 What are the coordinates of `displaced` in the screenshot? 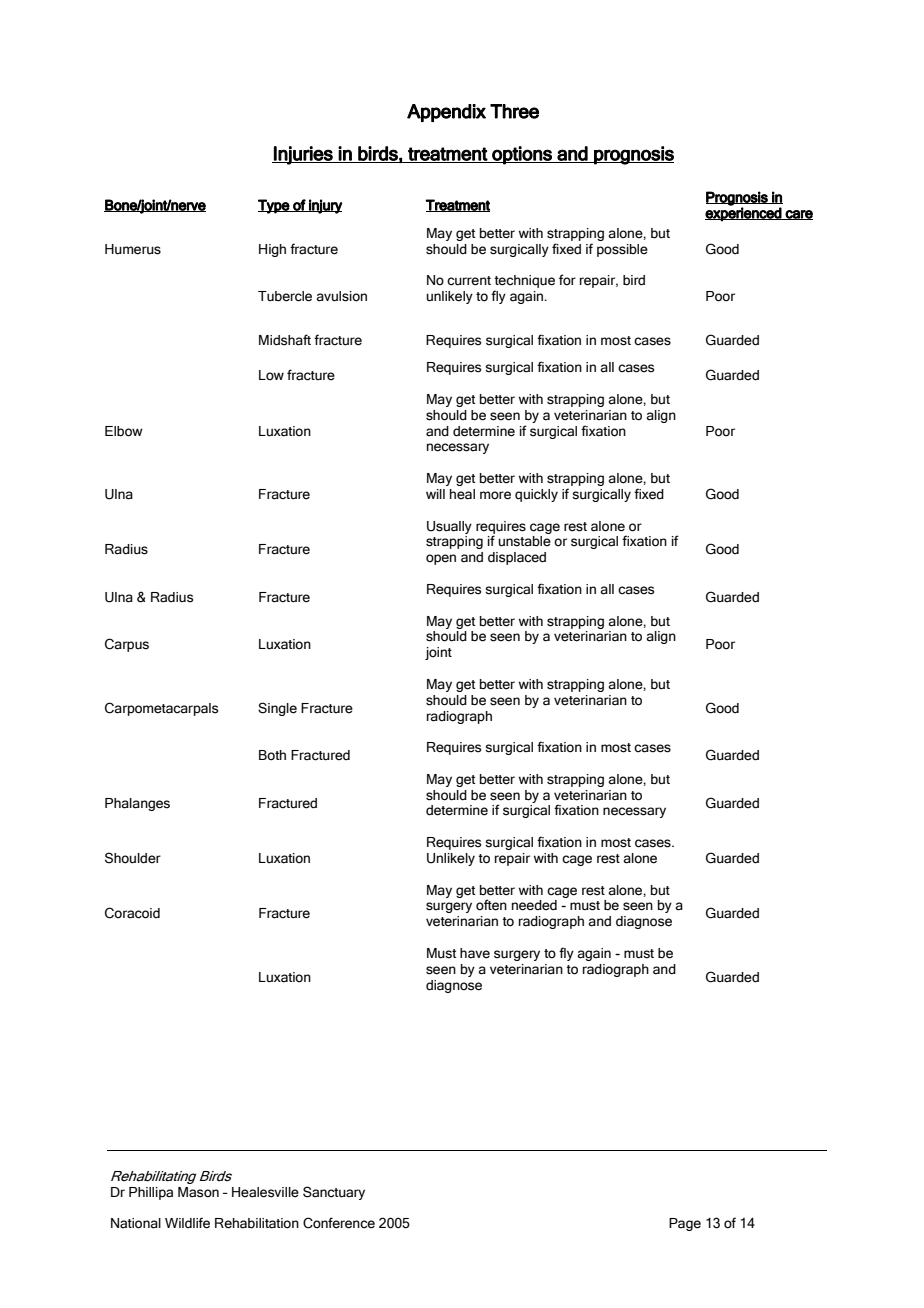 It's located at (517, 558).
